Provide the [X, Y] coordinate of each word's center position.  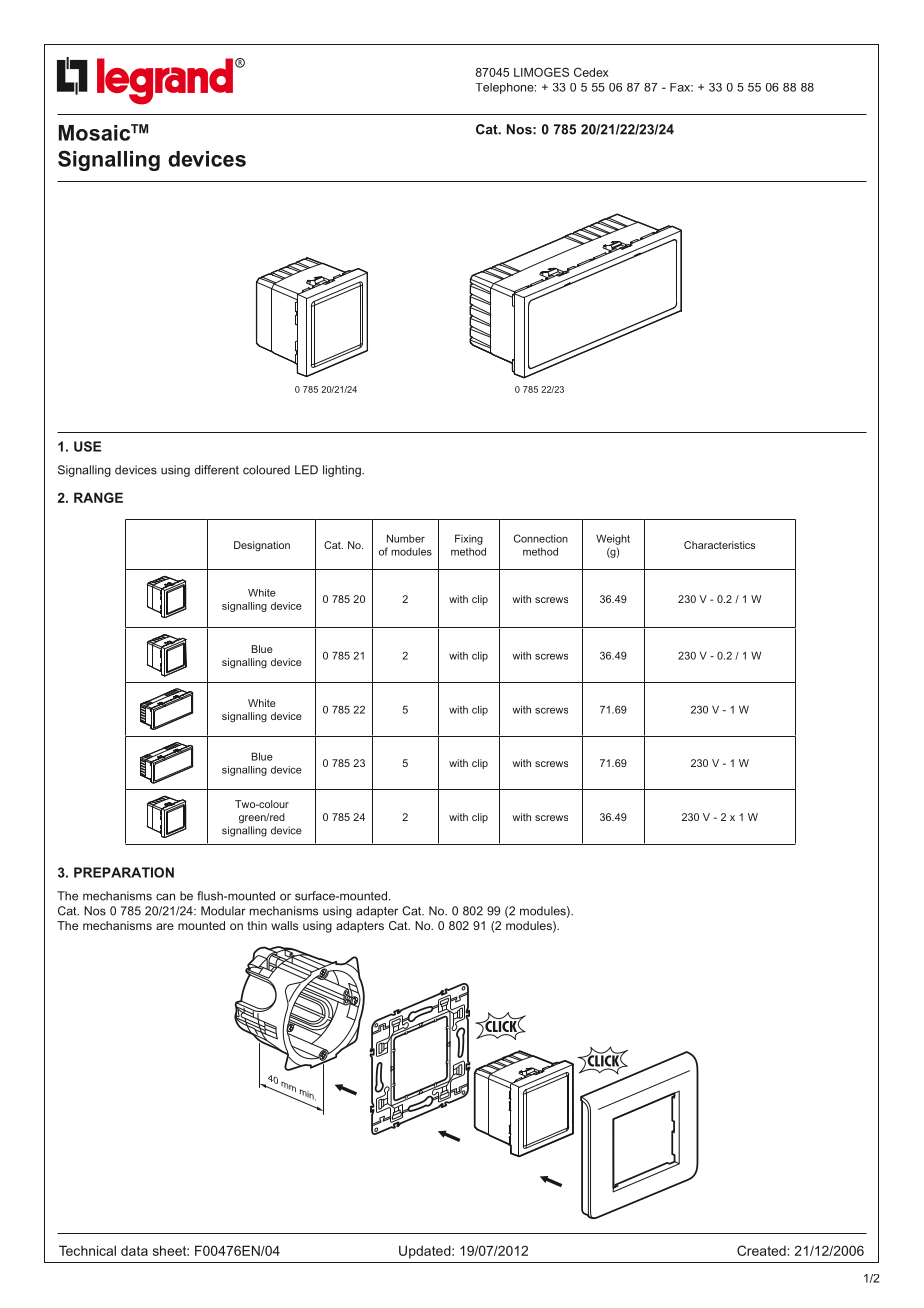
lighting [343, 471]
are [165, 926]
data [134, 1251]
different [216, 470]
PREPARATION [124, 872]
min [306, 1095]
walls [284, 925]
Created [762, 1250]
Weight [613, 539]
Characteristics [719, 545]
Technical [87, 1250]
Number [406, 538]
